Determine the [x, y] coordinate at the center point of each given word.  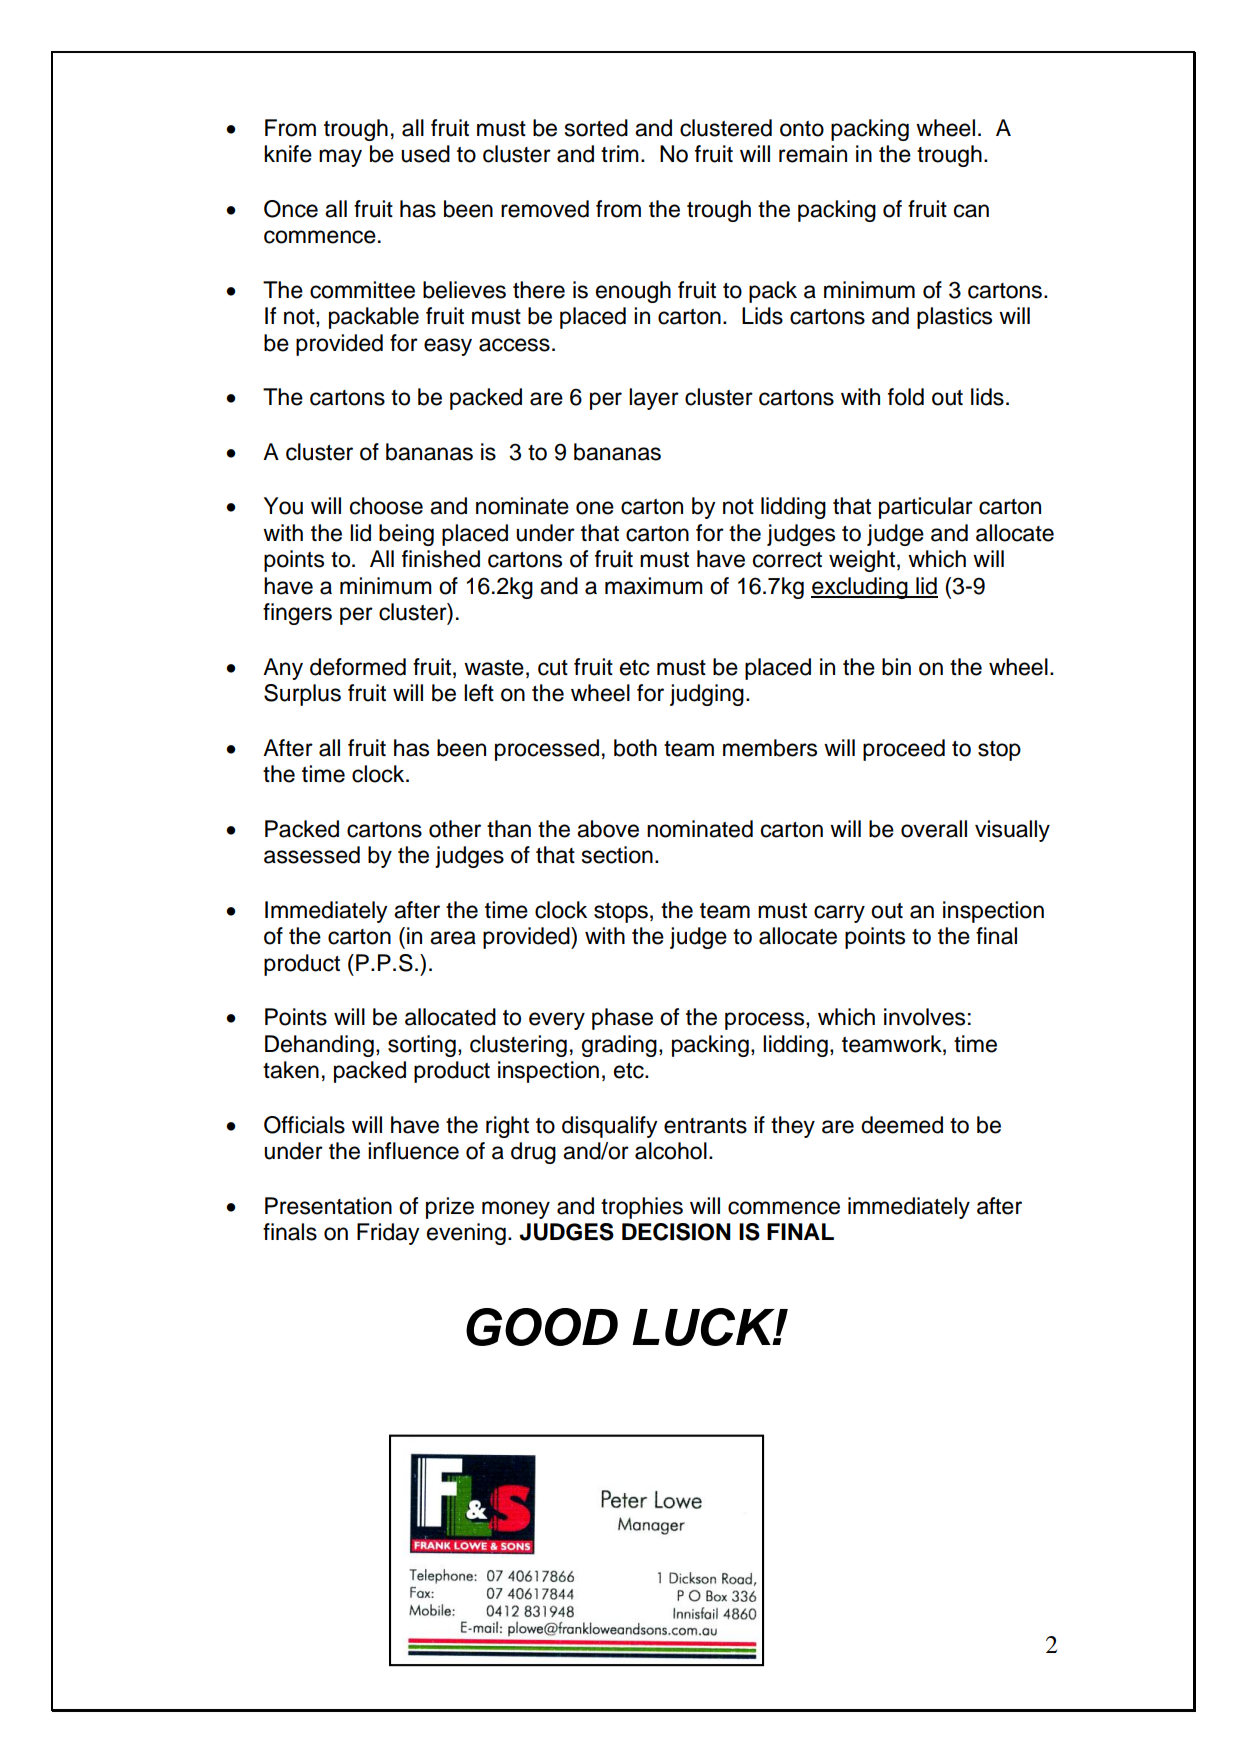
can [971, 211]
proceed [904, 750]
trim [620, 153]
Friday [388, 1234]
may [340, 158]
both [635, 748]
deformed [358, 667]
